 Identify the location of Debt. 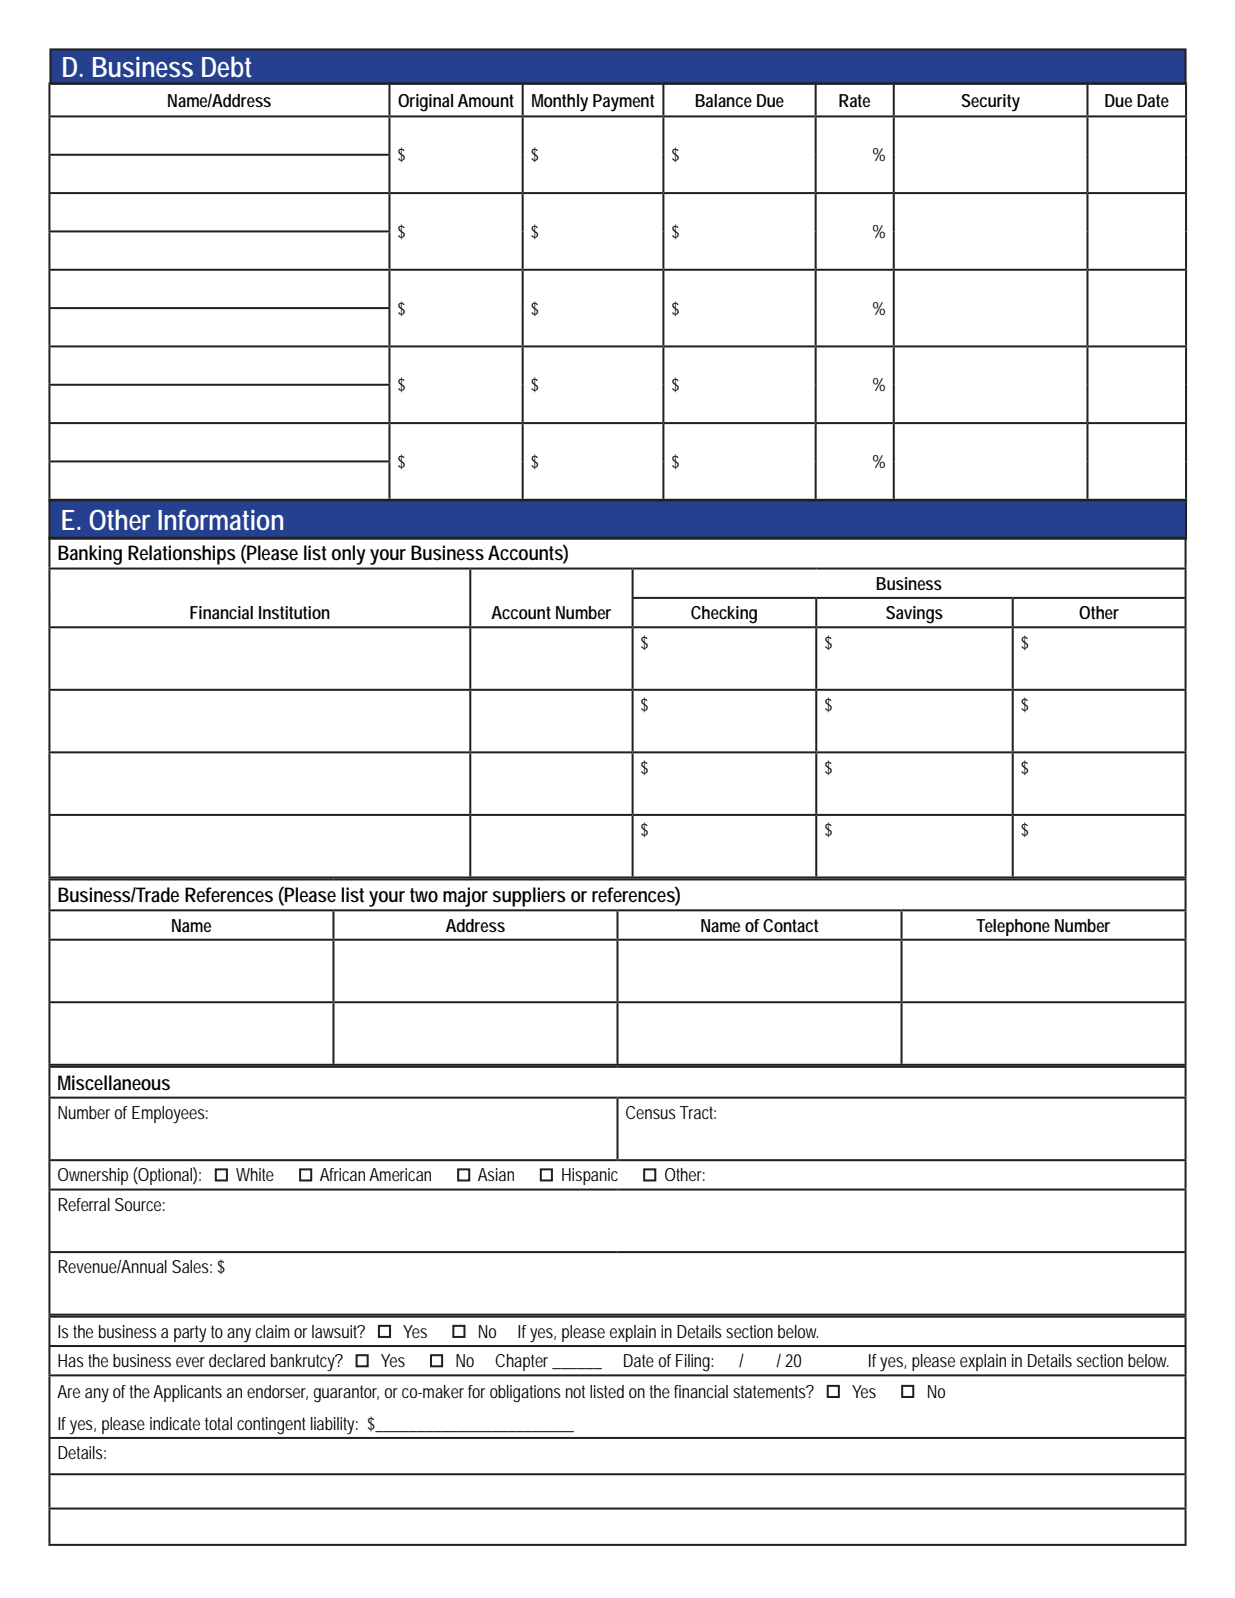
(226, 67).
